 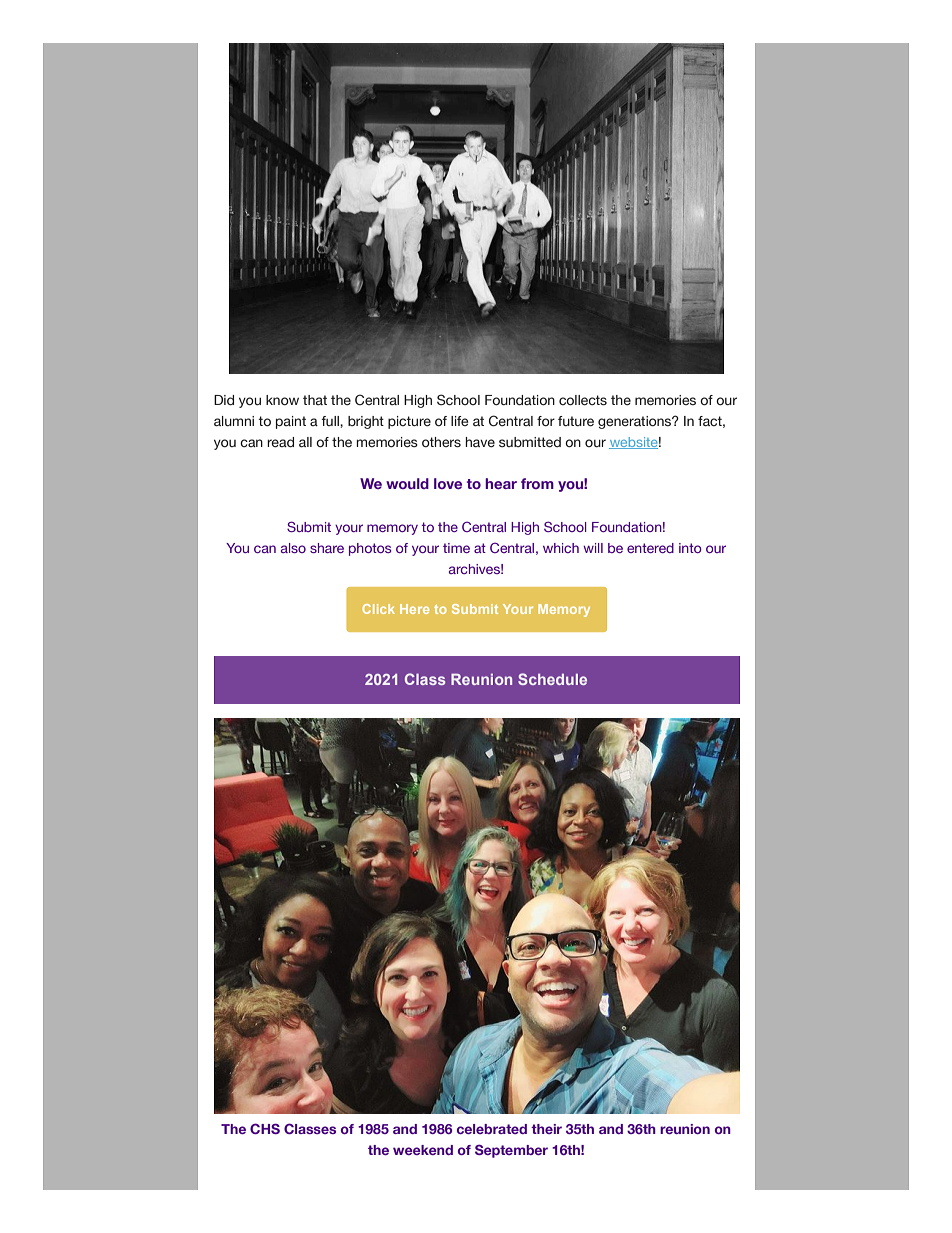 I want to click on life, so click(x=459, y=421).
